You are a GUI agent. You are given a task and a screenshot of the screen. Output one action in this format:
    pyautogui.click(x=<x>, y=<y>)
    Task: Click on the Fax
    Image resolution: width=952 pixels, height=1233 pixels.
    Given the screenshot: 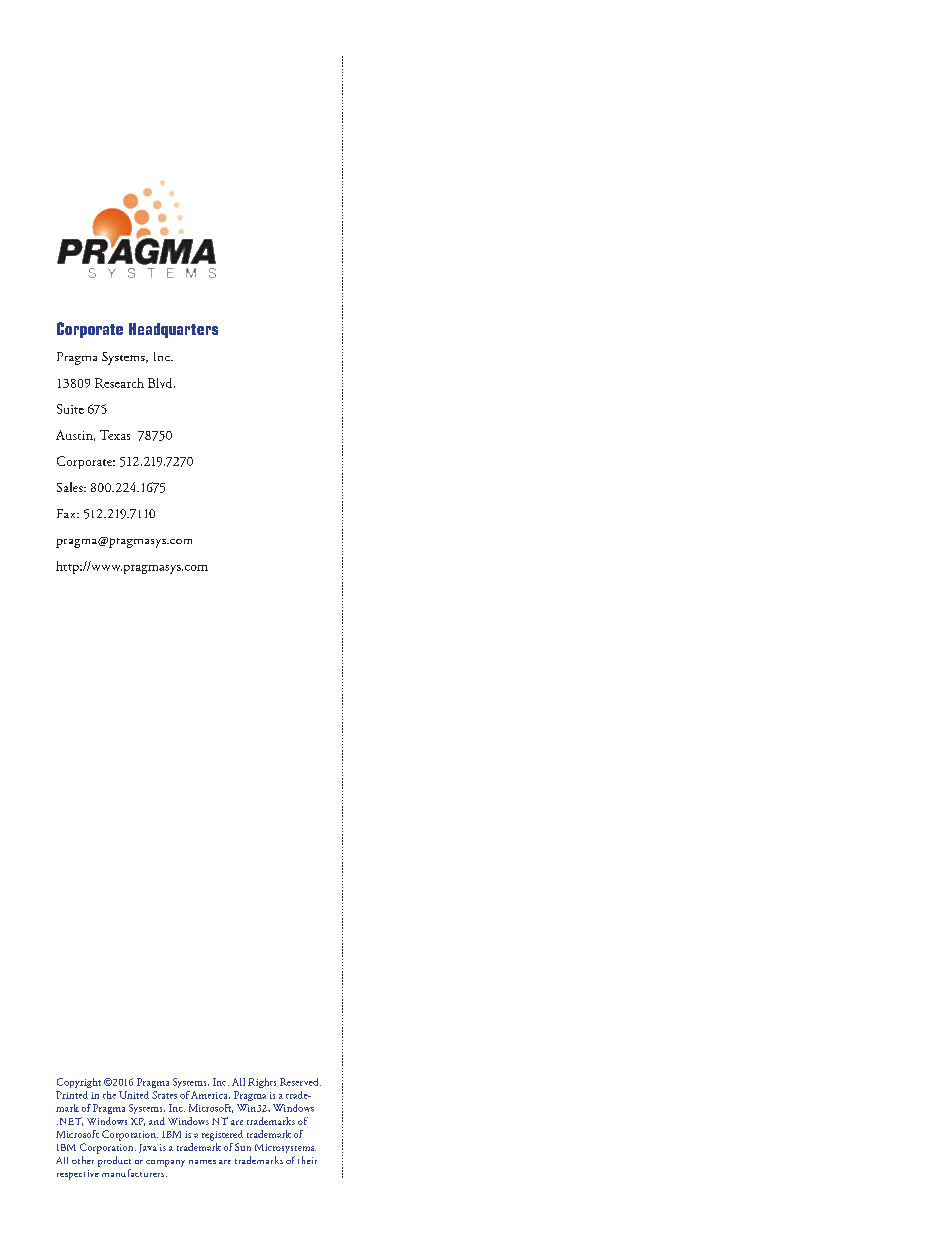 What is the action you would take?
    pyautogui.click(x=67, y=513)
